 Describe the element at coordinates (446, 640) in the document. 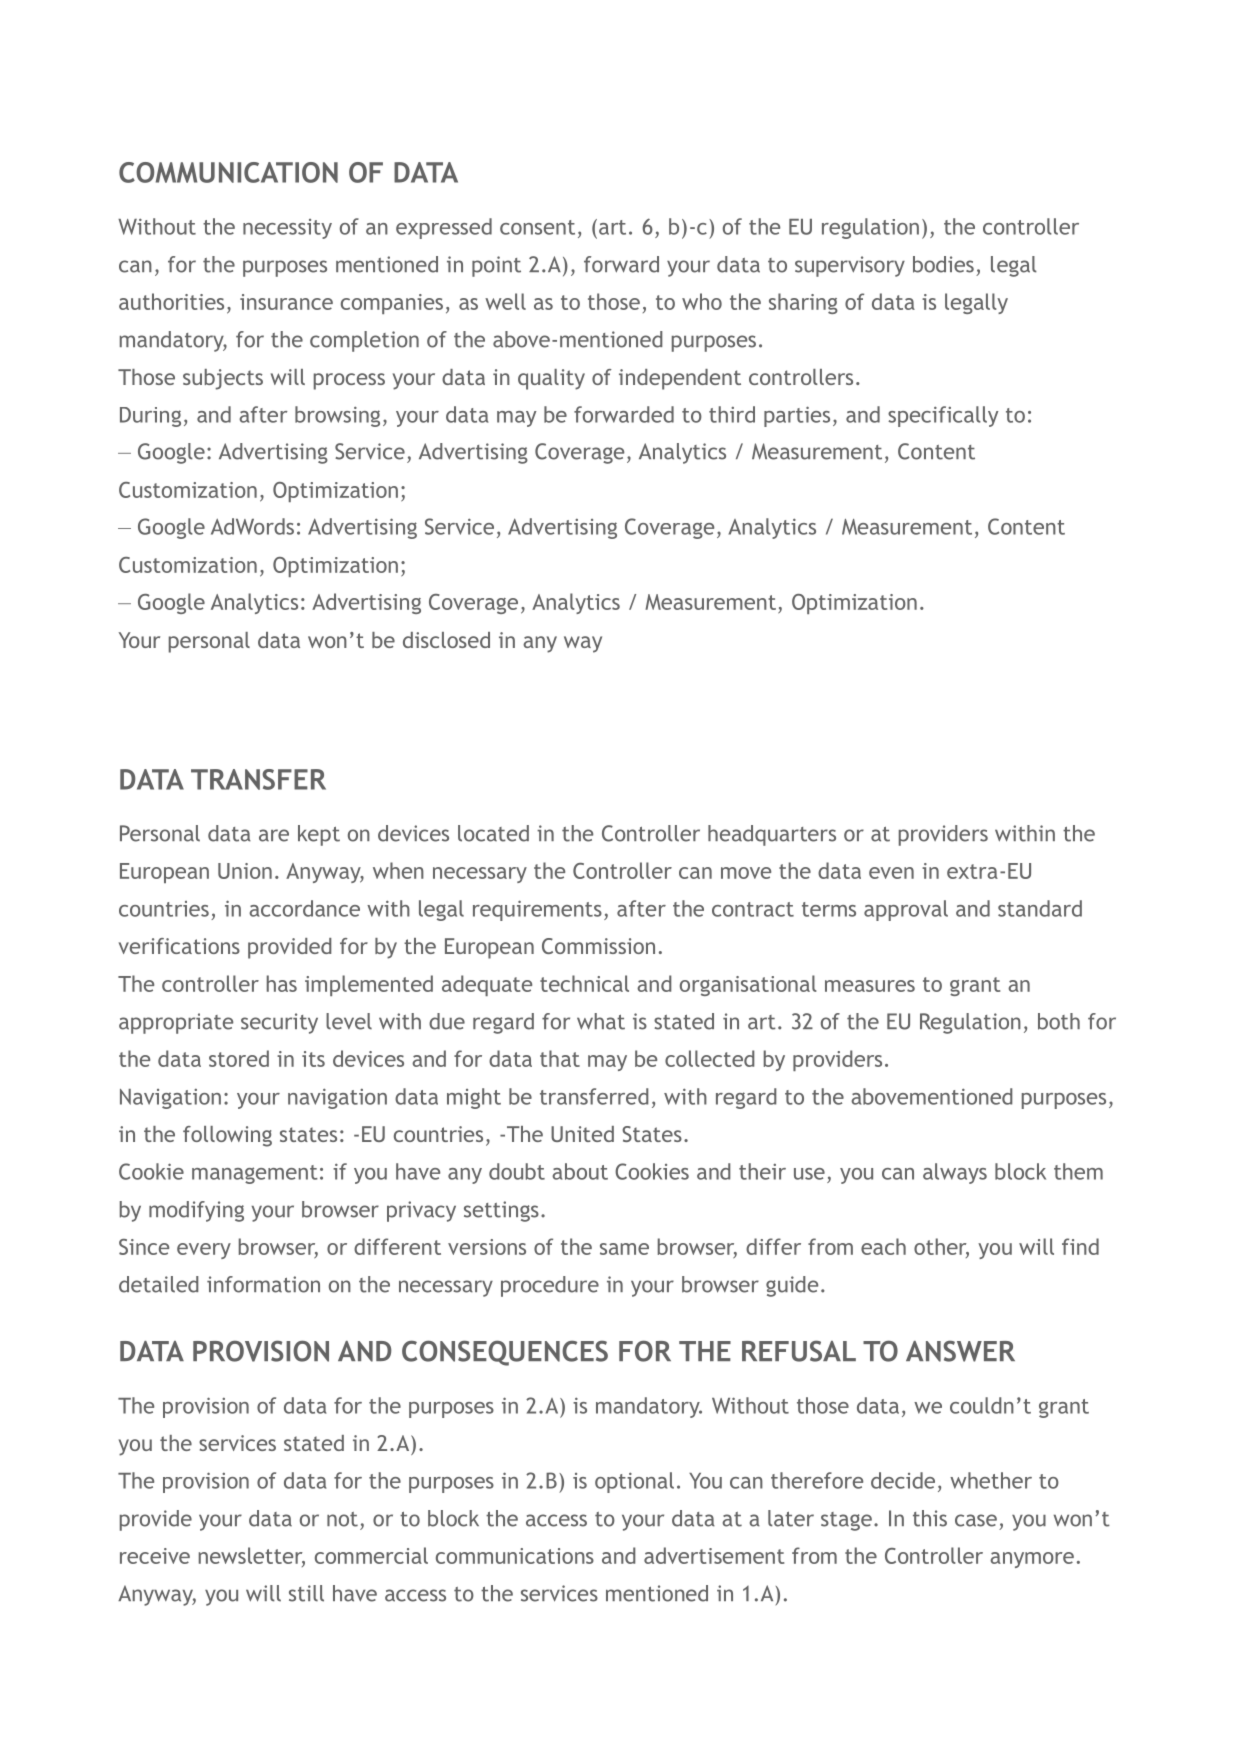

I see `disclosed` at that location.
